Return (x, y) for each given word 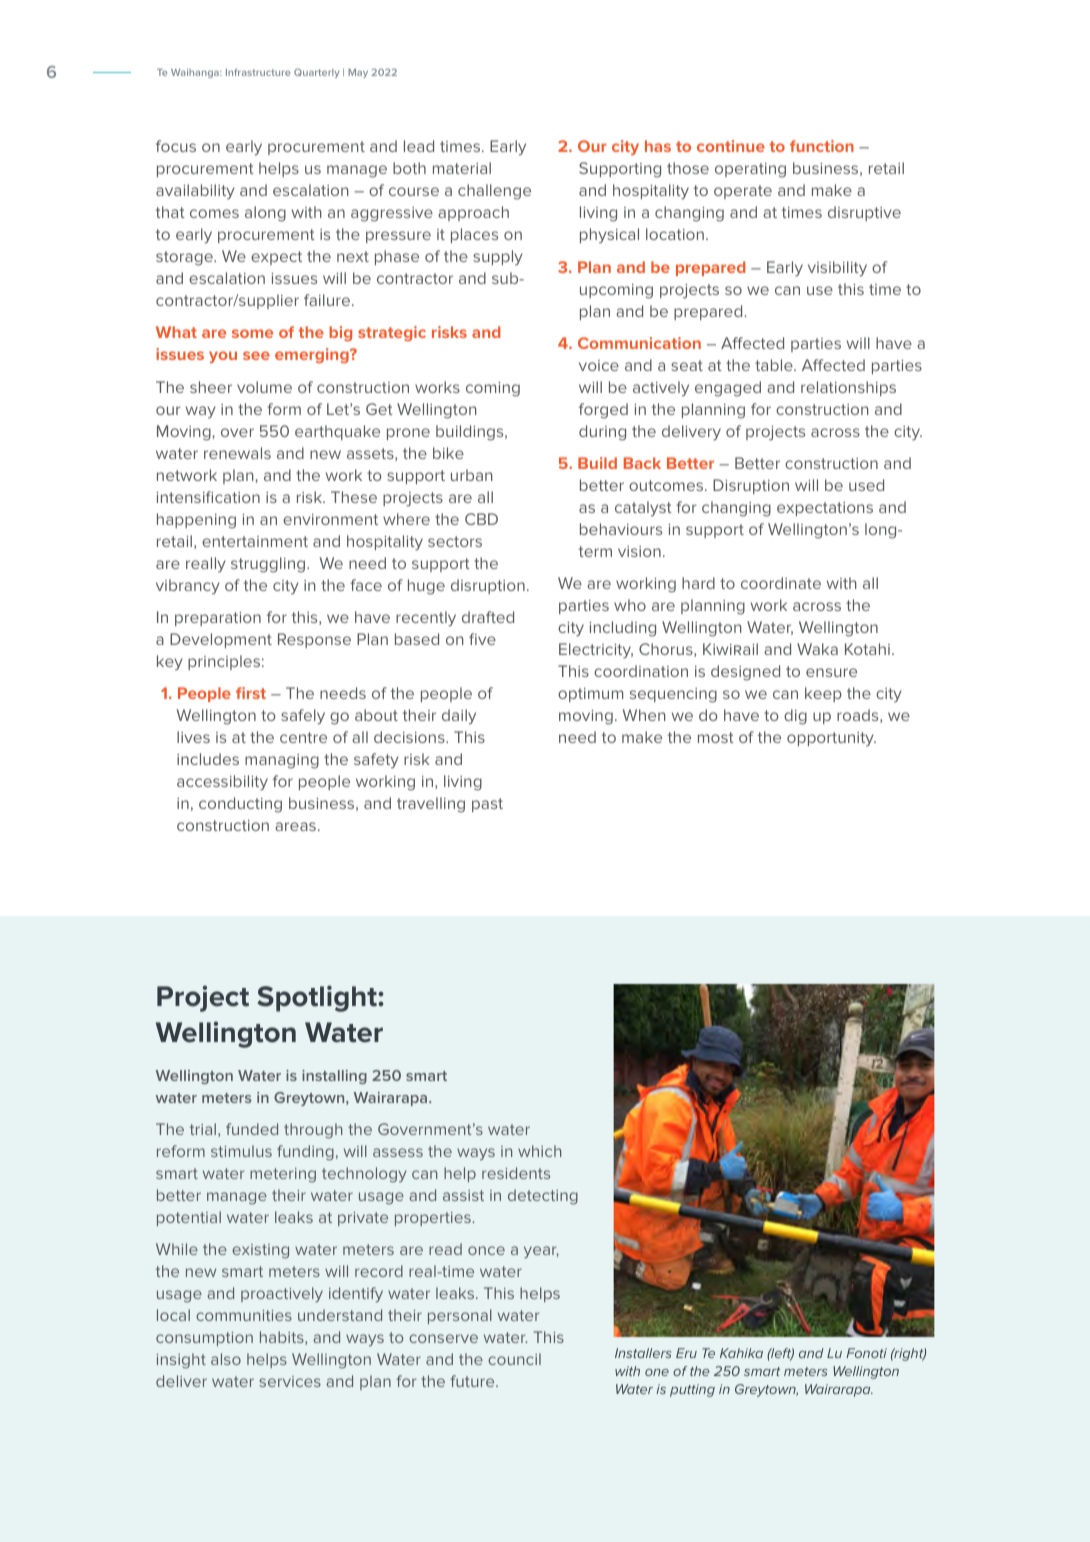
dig (795, 717)
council (514, 1359)
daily (459, 717)
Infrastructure (258, 72)
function (822, 146)
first (251, 693)
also (226, 1359)
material (462, 168)
